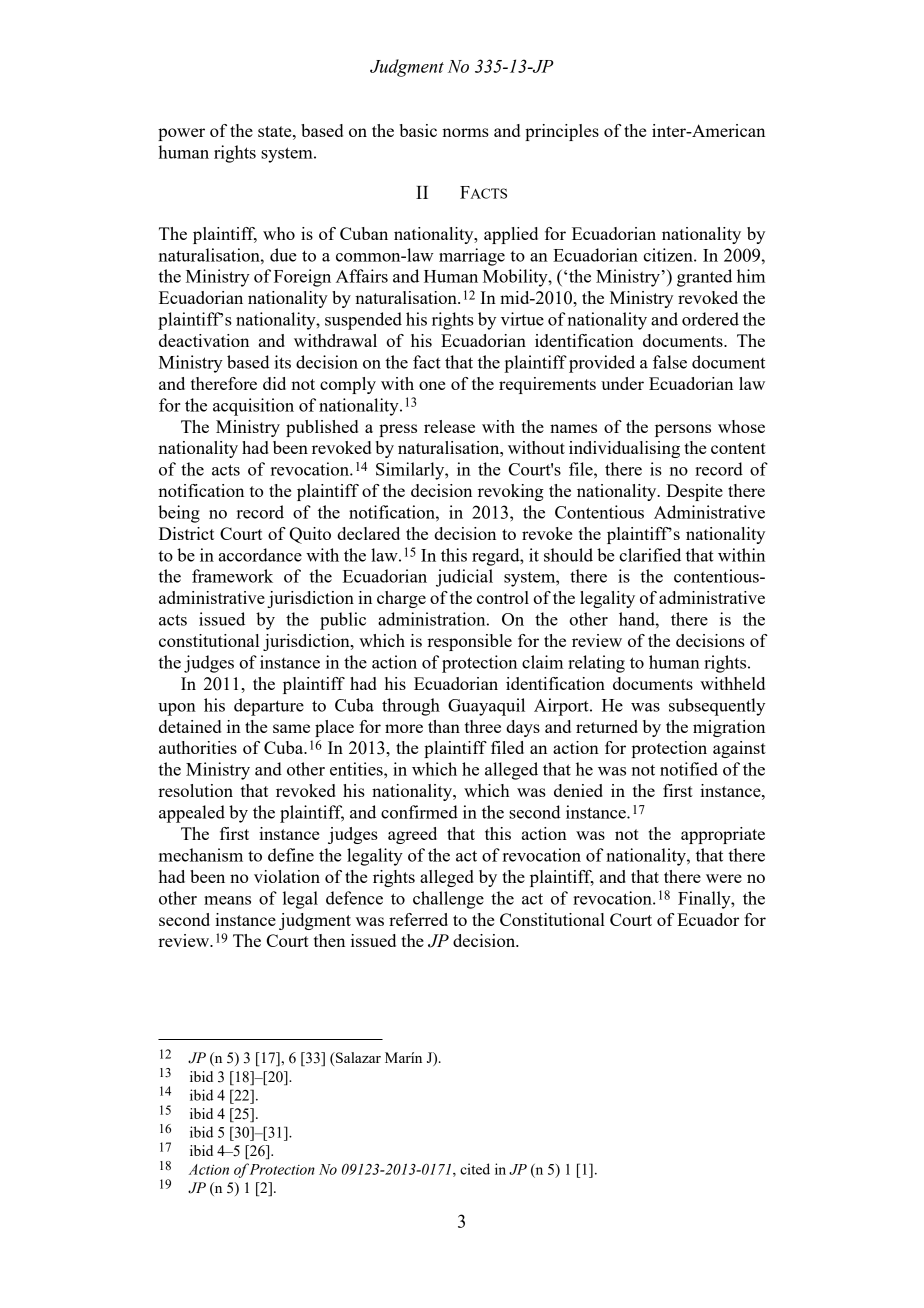  I want to click on norms, so click(465, 132).
